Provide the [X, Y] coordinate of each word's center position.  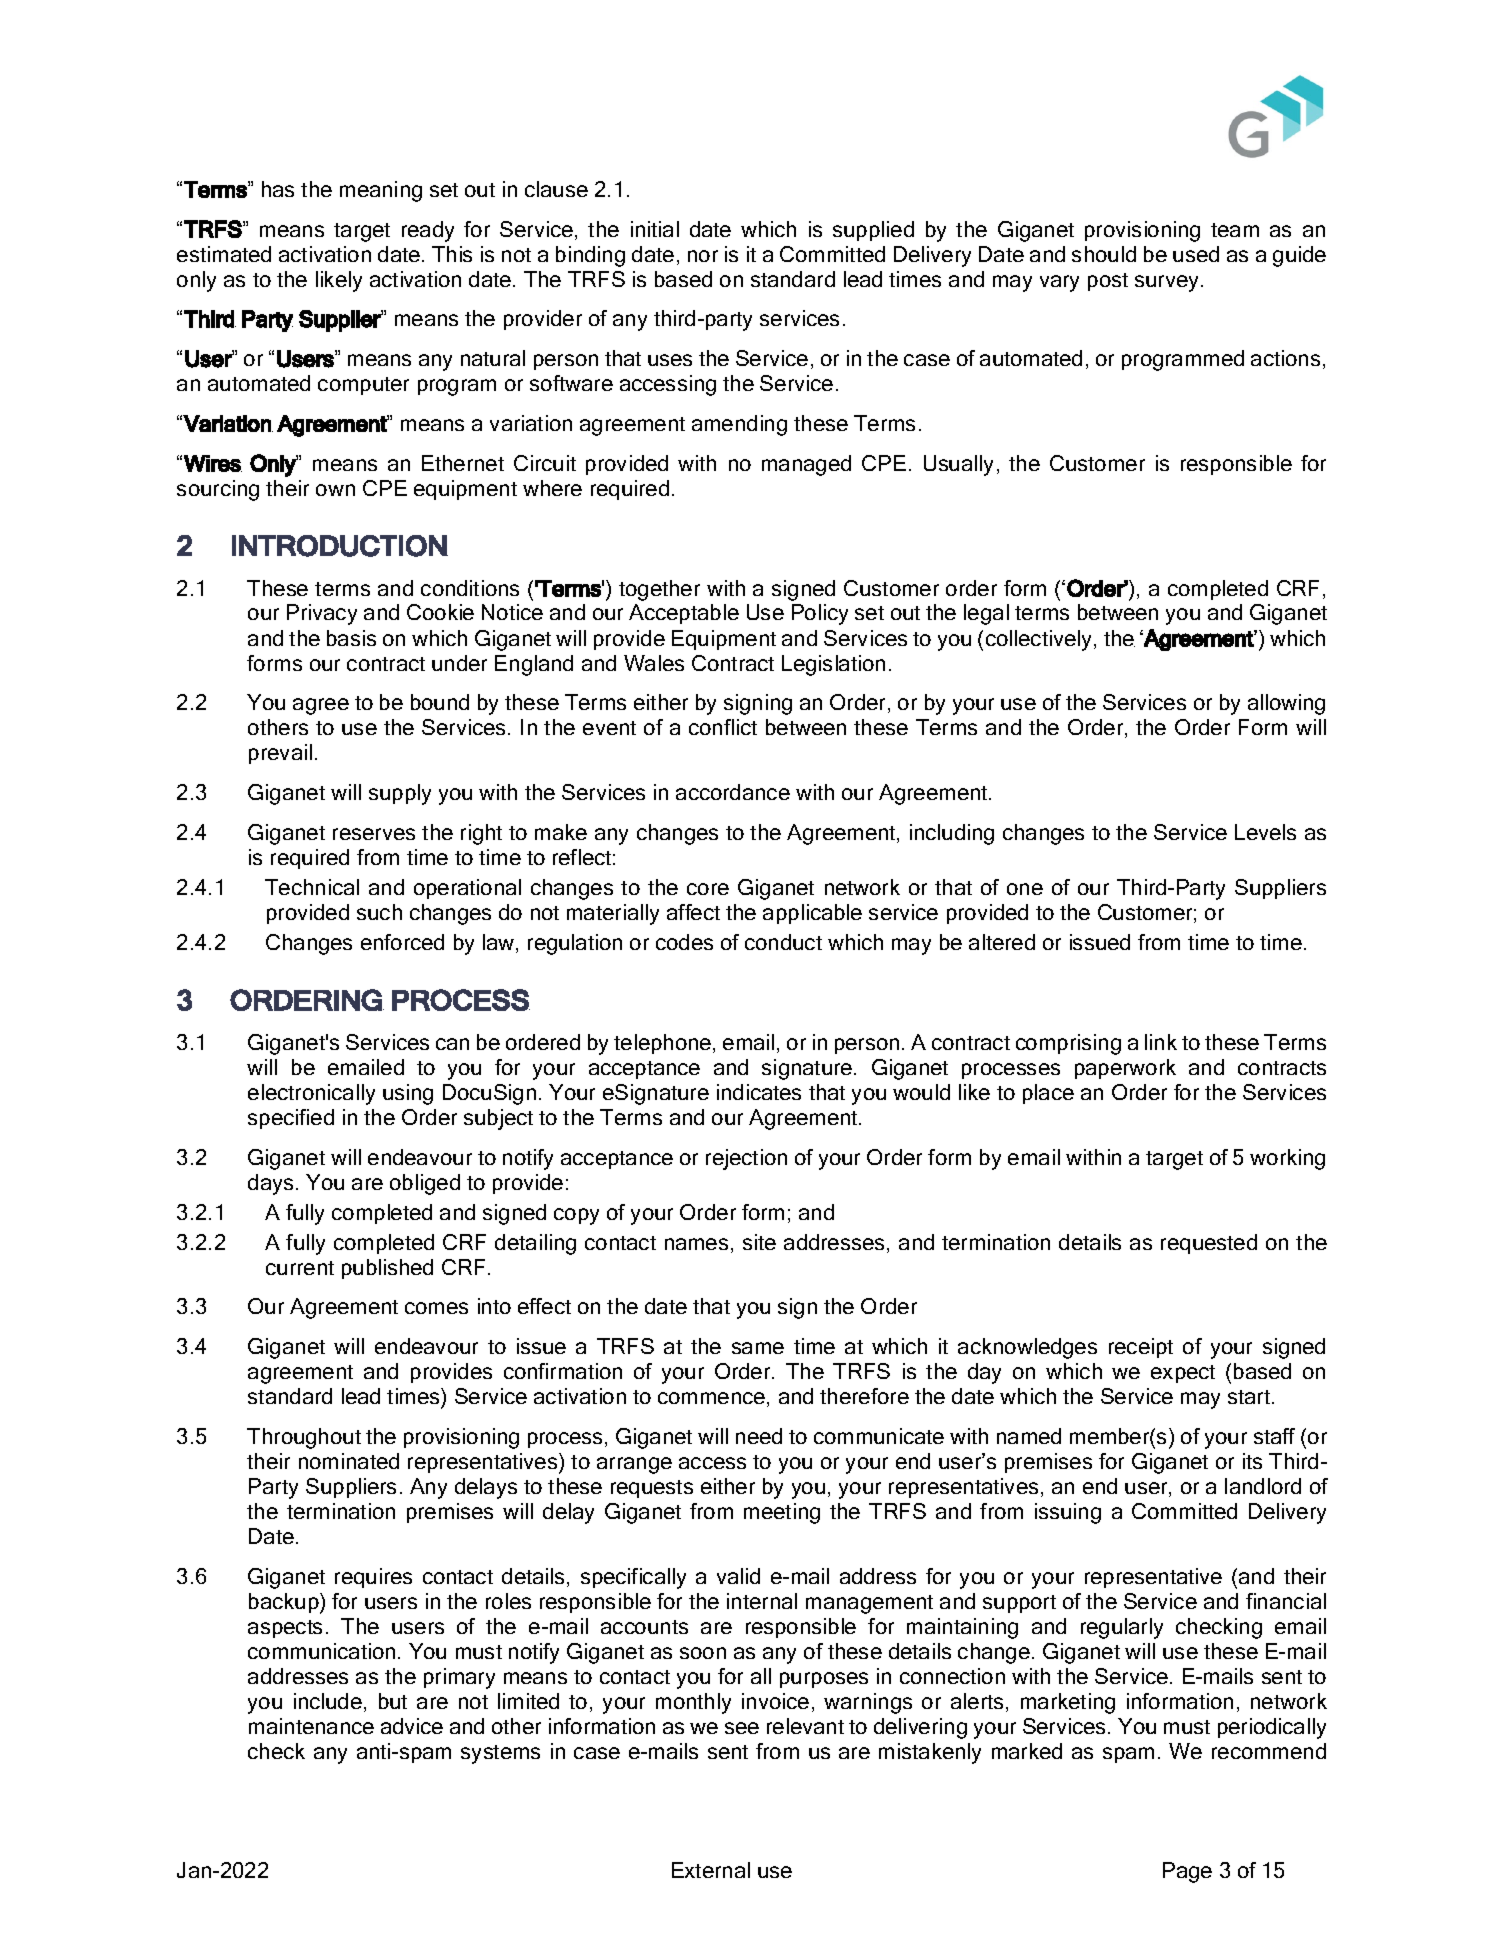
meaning [381, 191]
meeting [782, 1513]
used [1196, 254]
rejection [746, 1159]
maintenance [311, 1726]
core [708, 889]
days [270, 1184]
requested [1209, 1244]
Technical [312, 887]
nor [703, 256]
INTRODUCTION [340, 546]
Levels [1265, 832]
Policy [820, 614]
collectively [1040, 640]
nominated [349, 1461]
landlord [1263, 1486]
